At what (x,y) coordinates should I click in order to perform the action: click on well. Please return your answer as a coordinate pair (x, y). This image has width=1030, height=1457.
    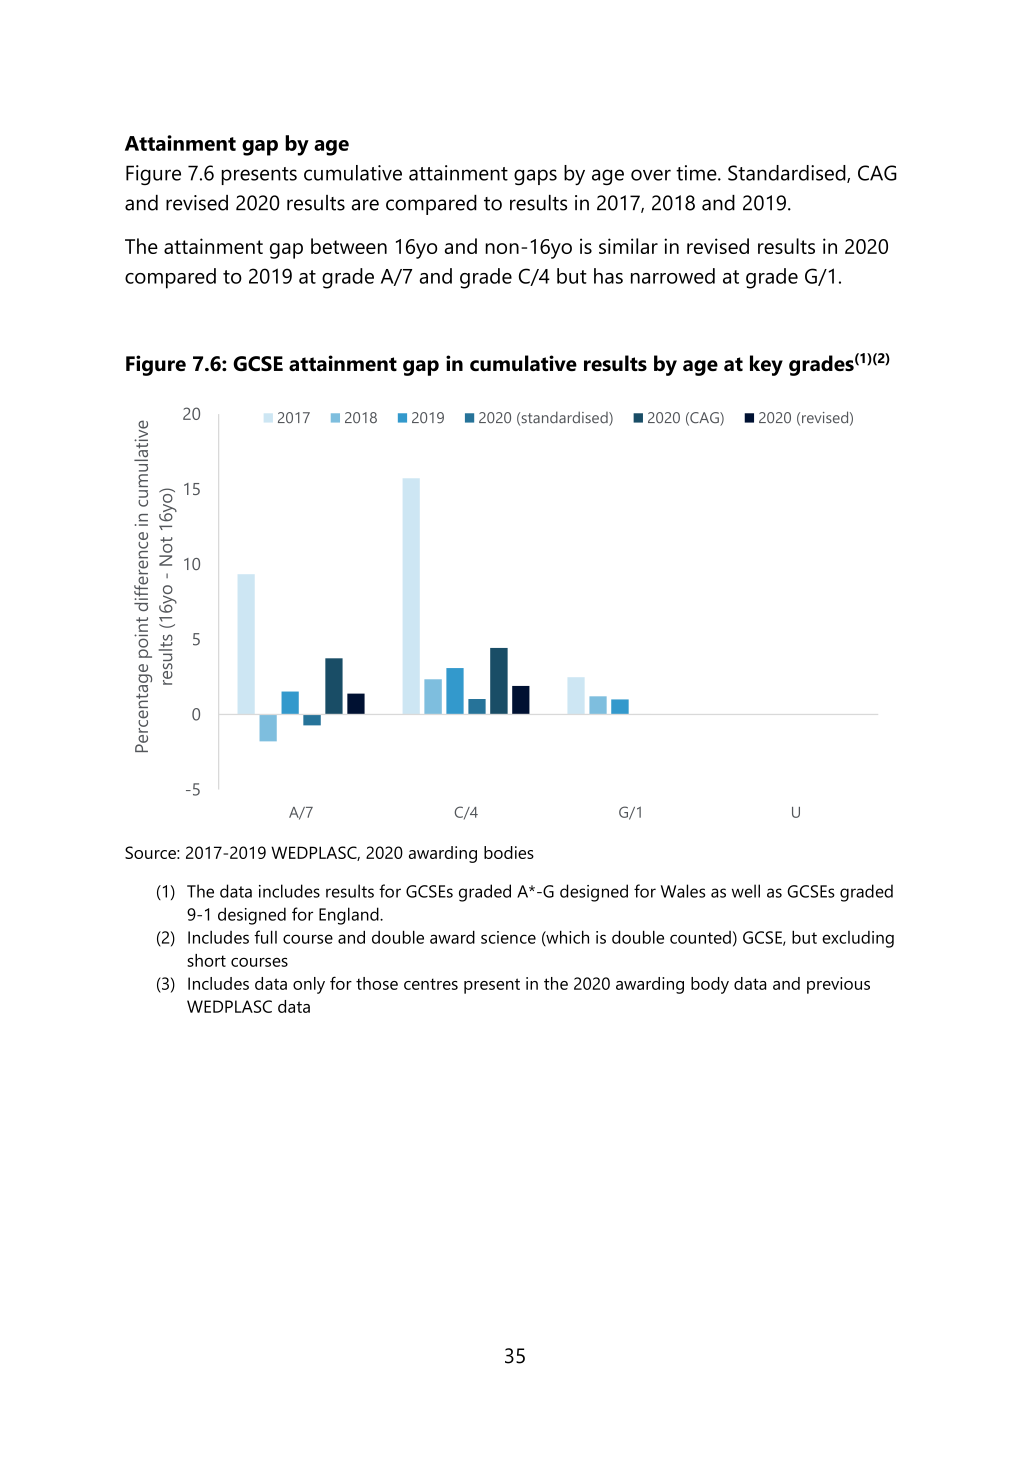
    Looking at the image, I should click on (746, 891).
